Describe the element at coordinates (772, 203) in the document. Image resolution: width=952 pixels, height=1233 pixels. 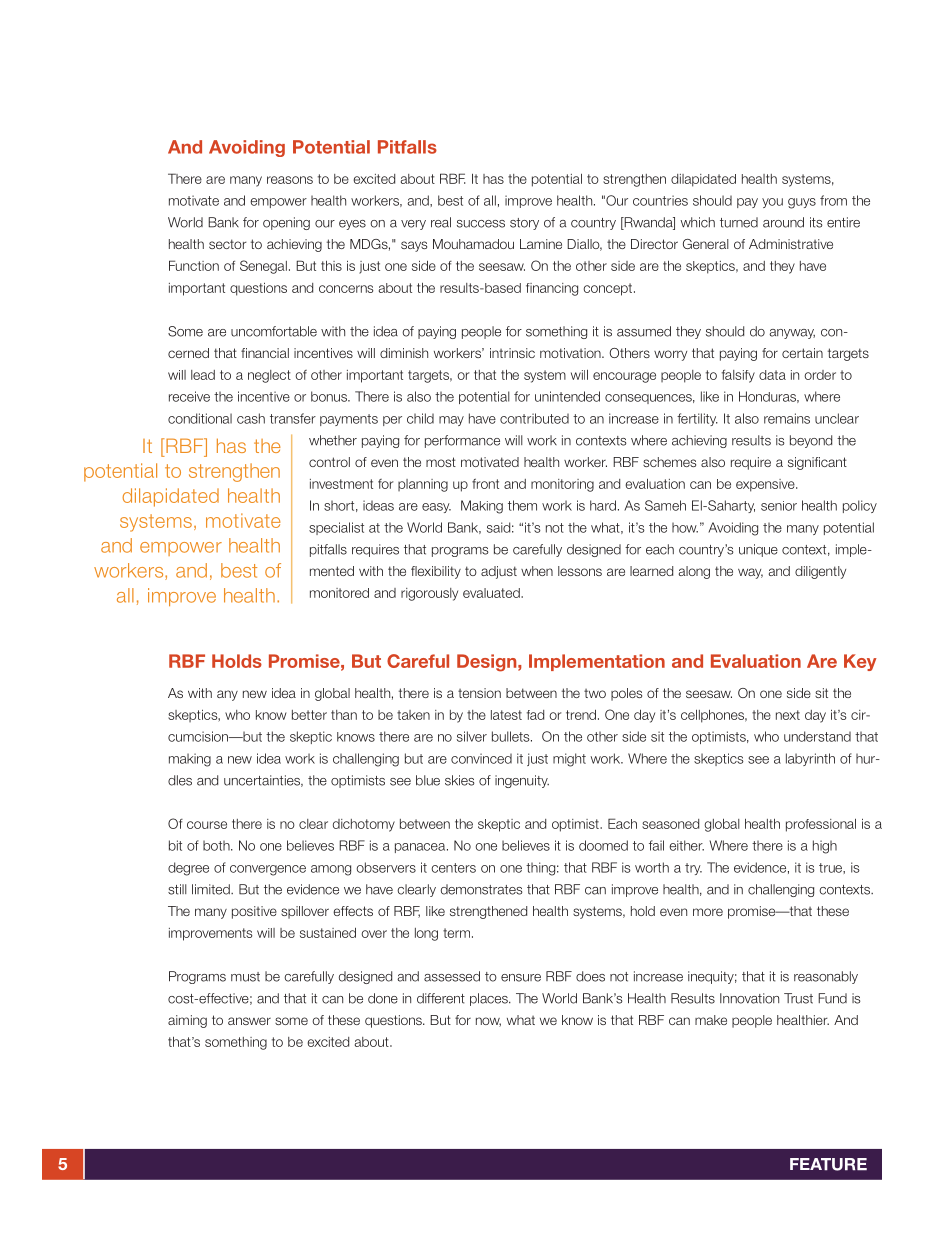
I see `you` at that location.
